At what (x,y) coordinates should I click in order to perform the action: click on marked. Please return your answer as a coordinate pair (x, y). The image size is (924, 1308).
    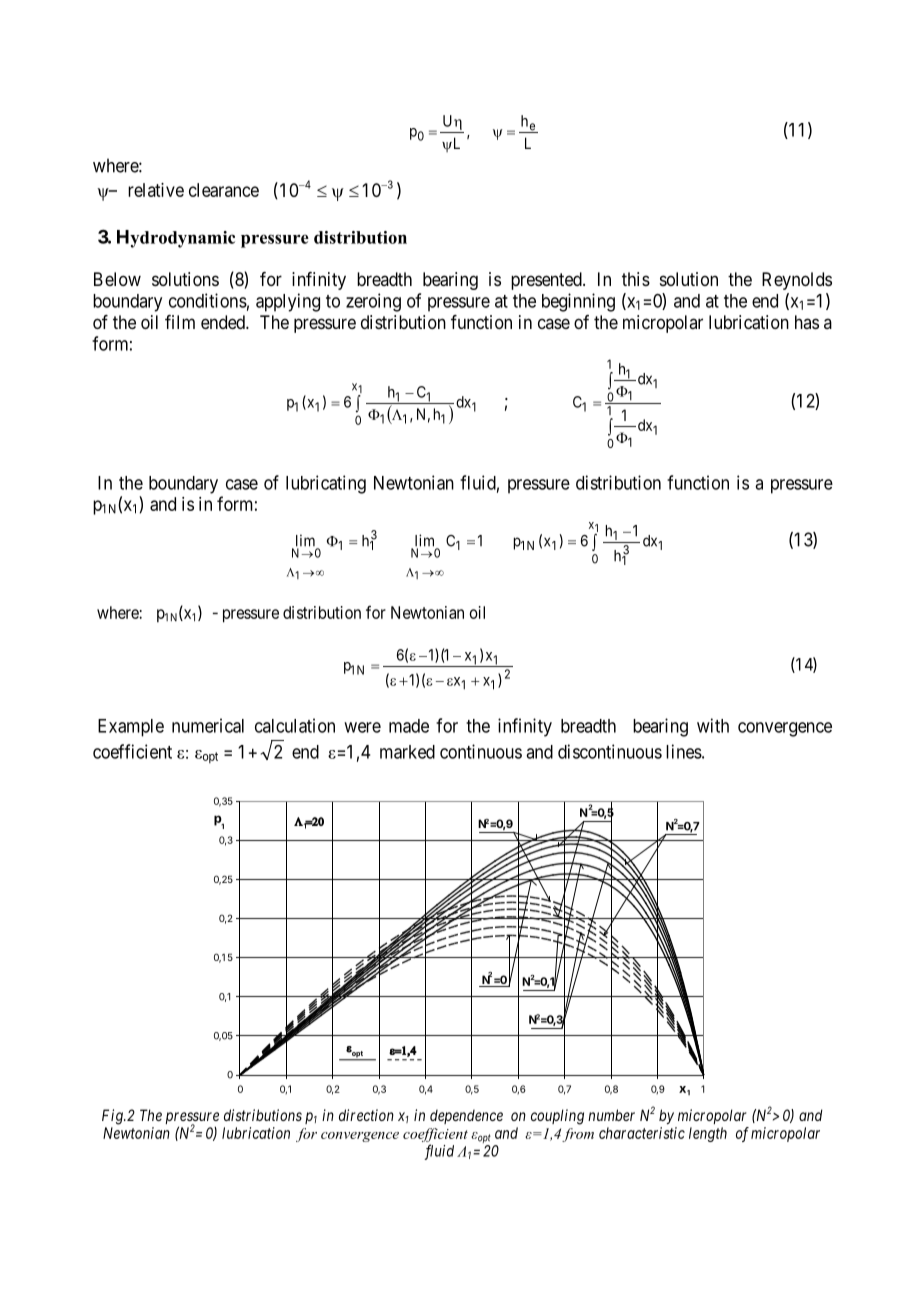
    Looking at the image, I should click on (407, 752).
